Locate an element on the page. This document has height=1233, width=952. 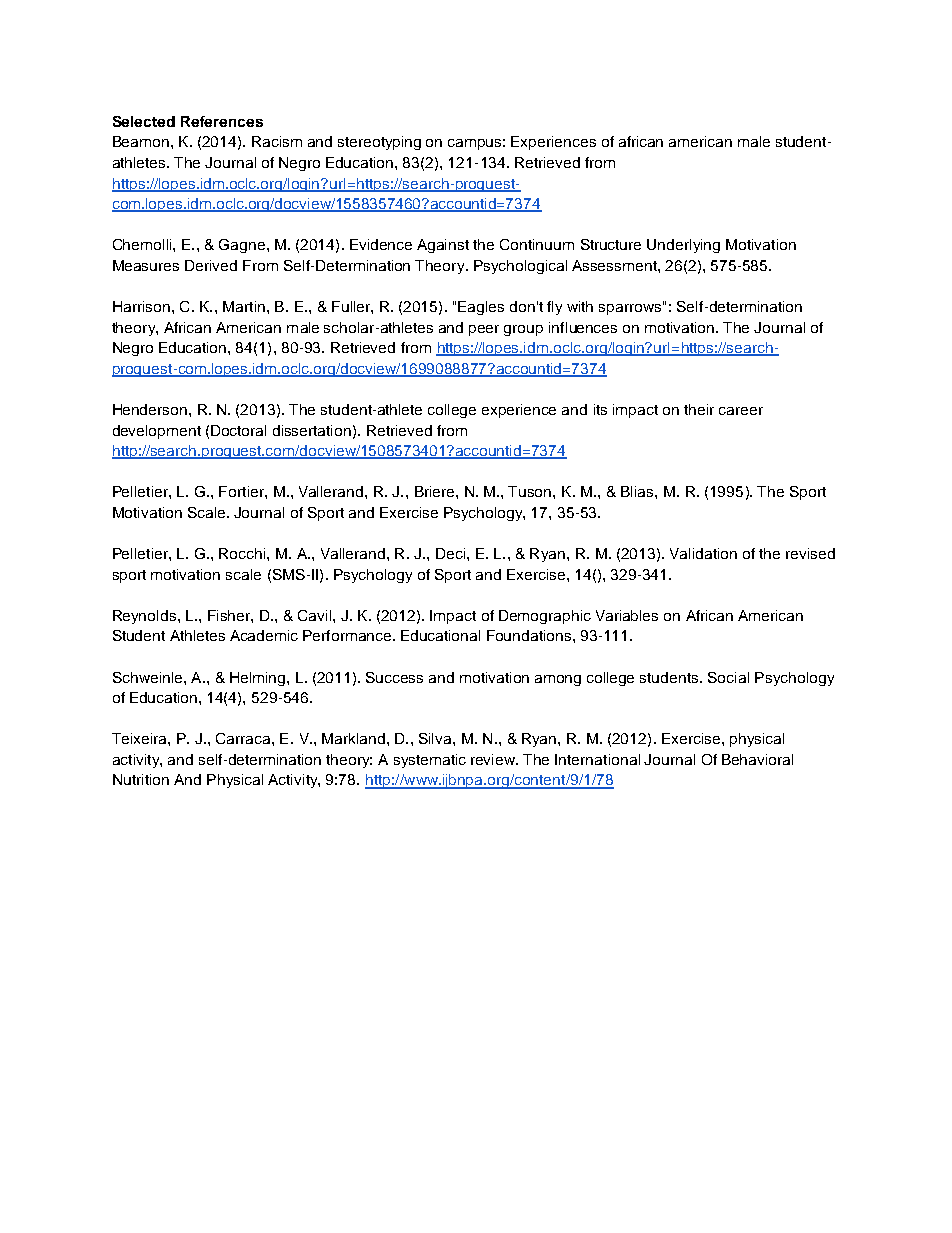
Nutrition is located at coordinates (141, 779).
